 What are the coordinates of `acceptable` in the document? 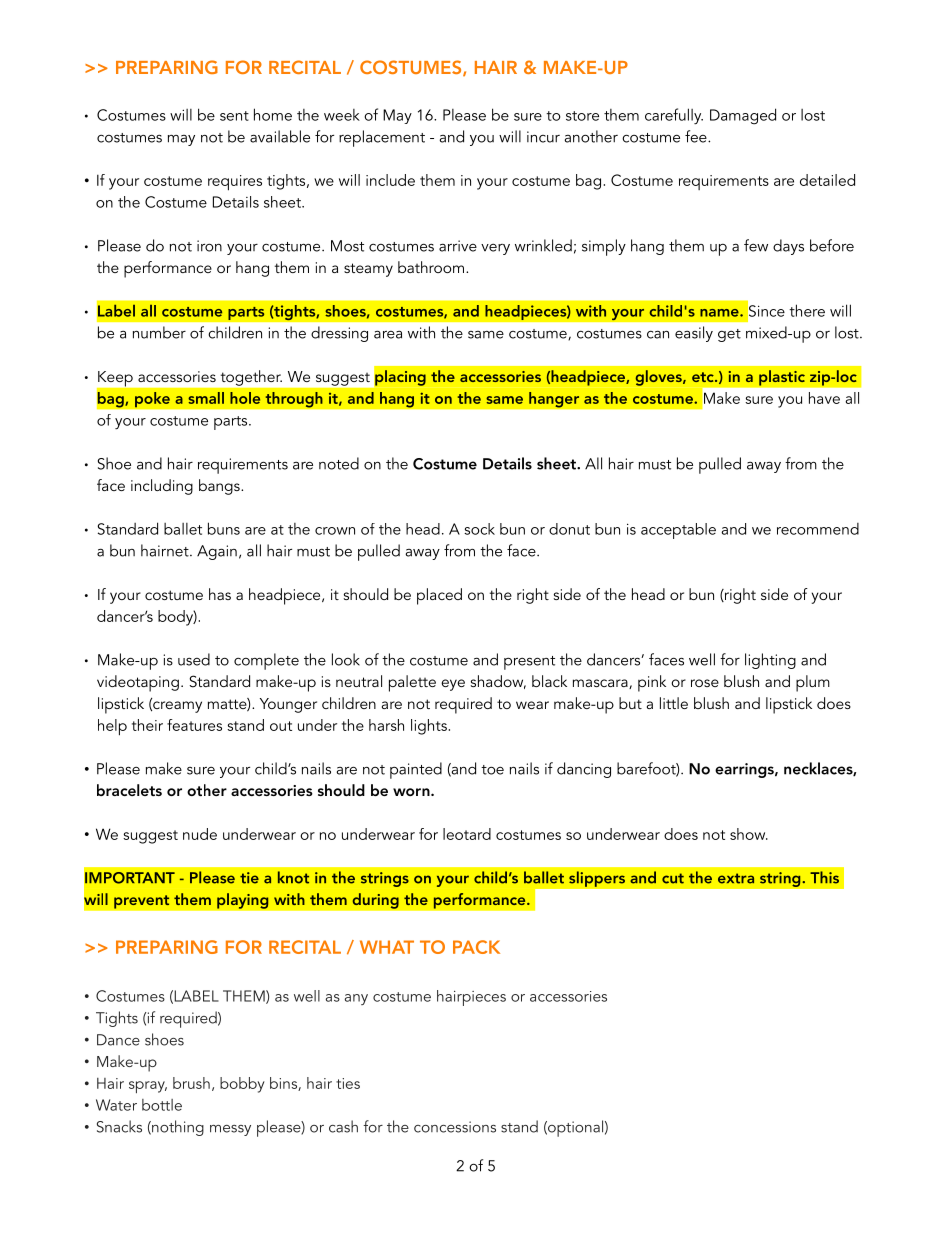 It's located at (678, 531).
